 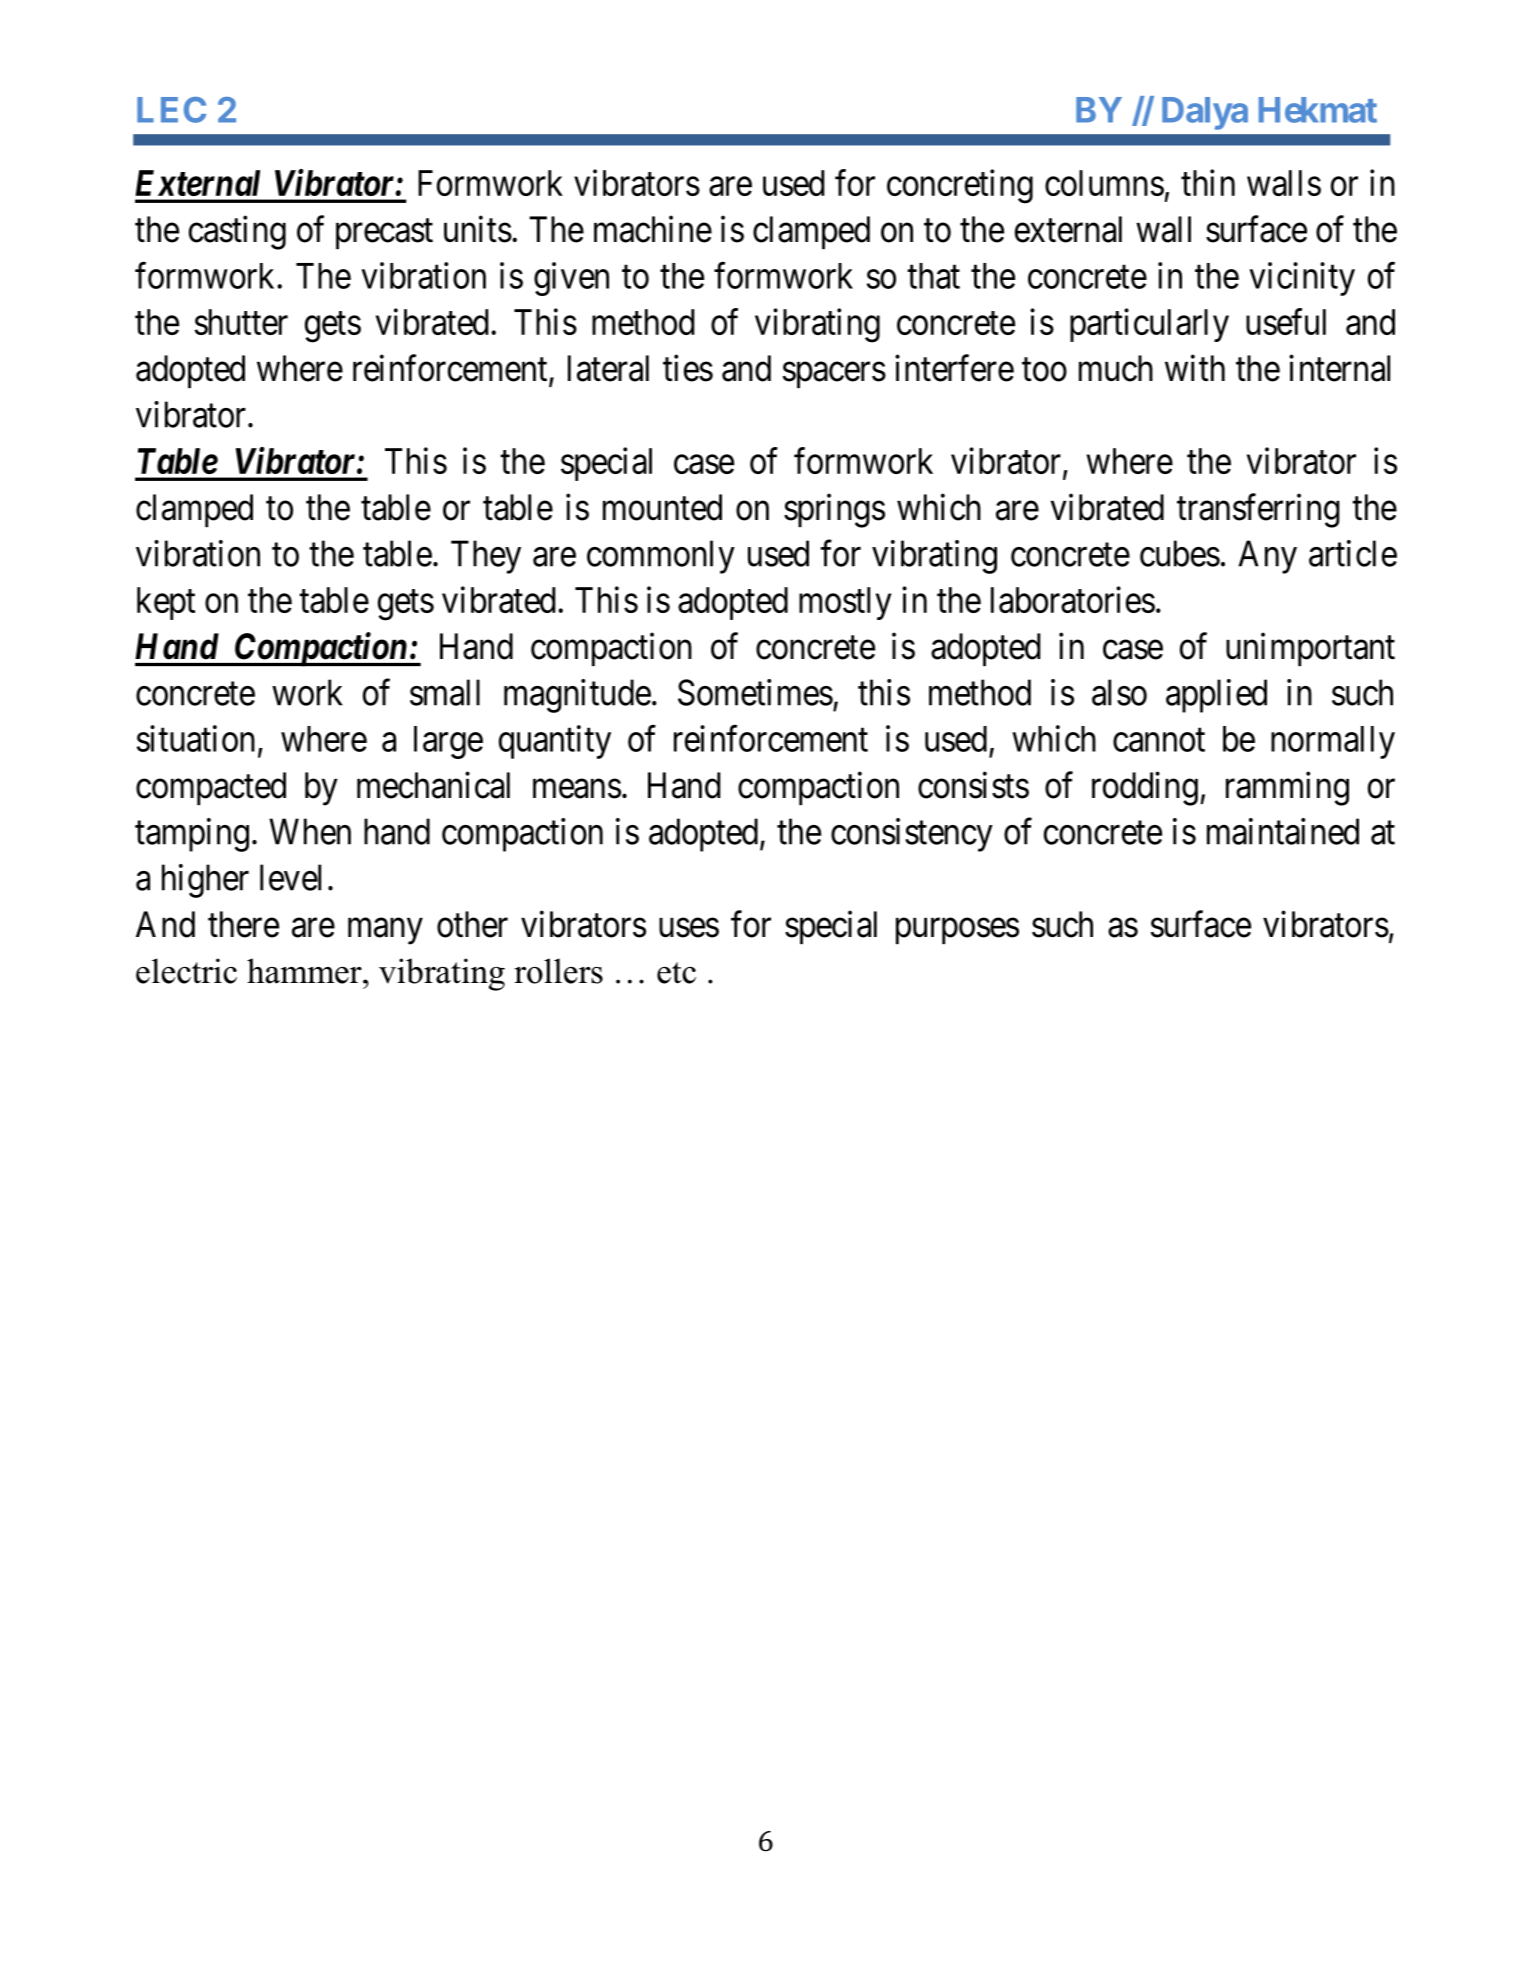 I want to click on machine, so click(x=653, y=229).
